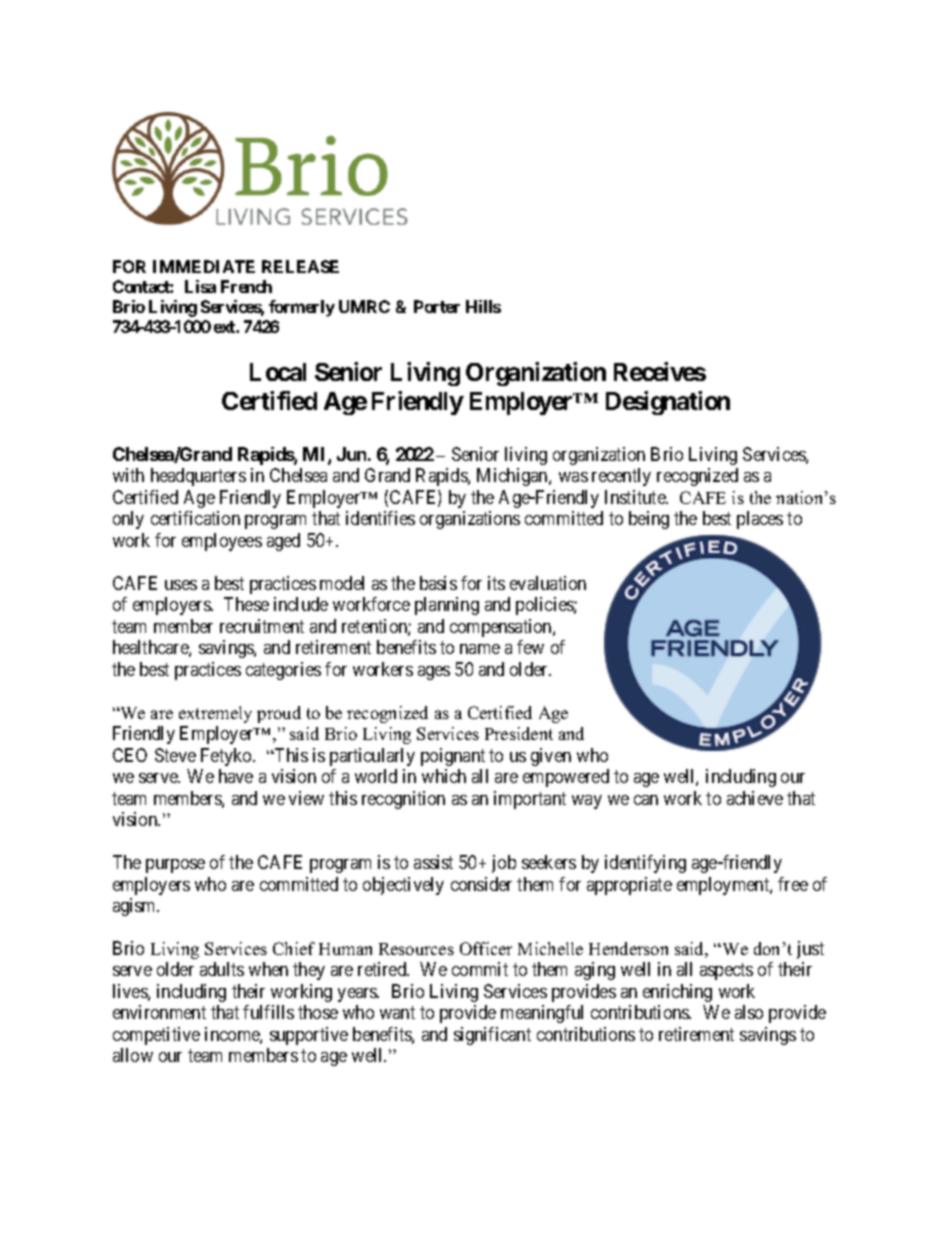 The image size is (952, 1233). What do you see at coordinates (200, 286) in the screenshot?
I see `Lisa` at bounding box center [200, 286].
